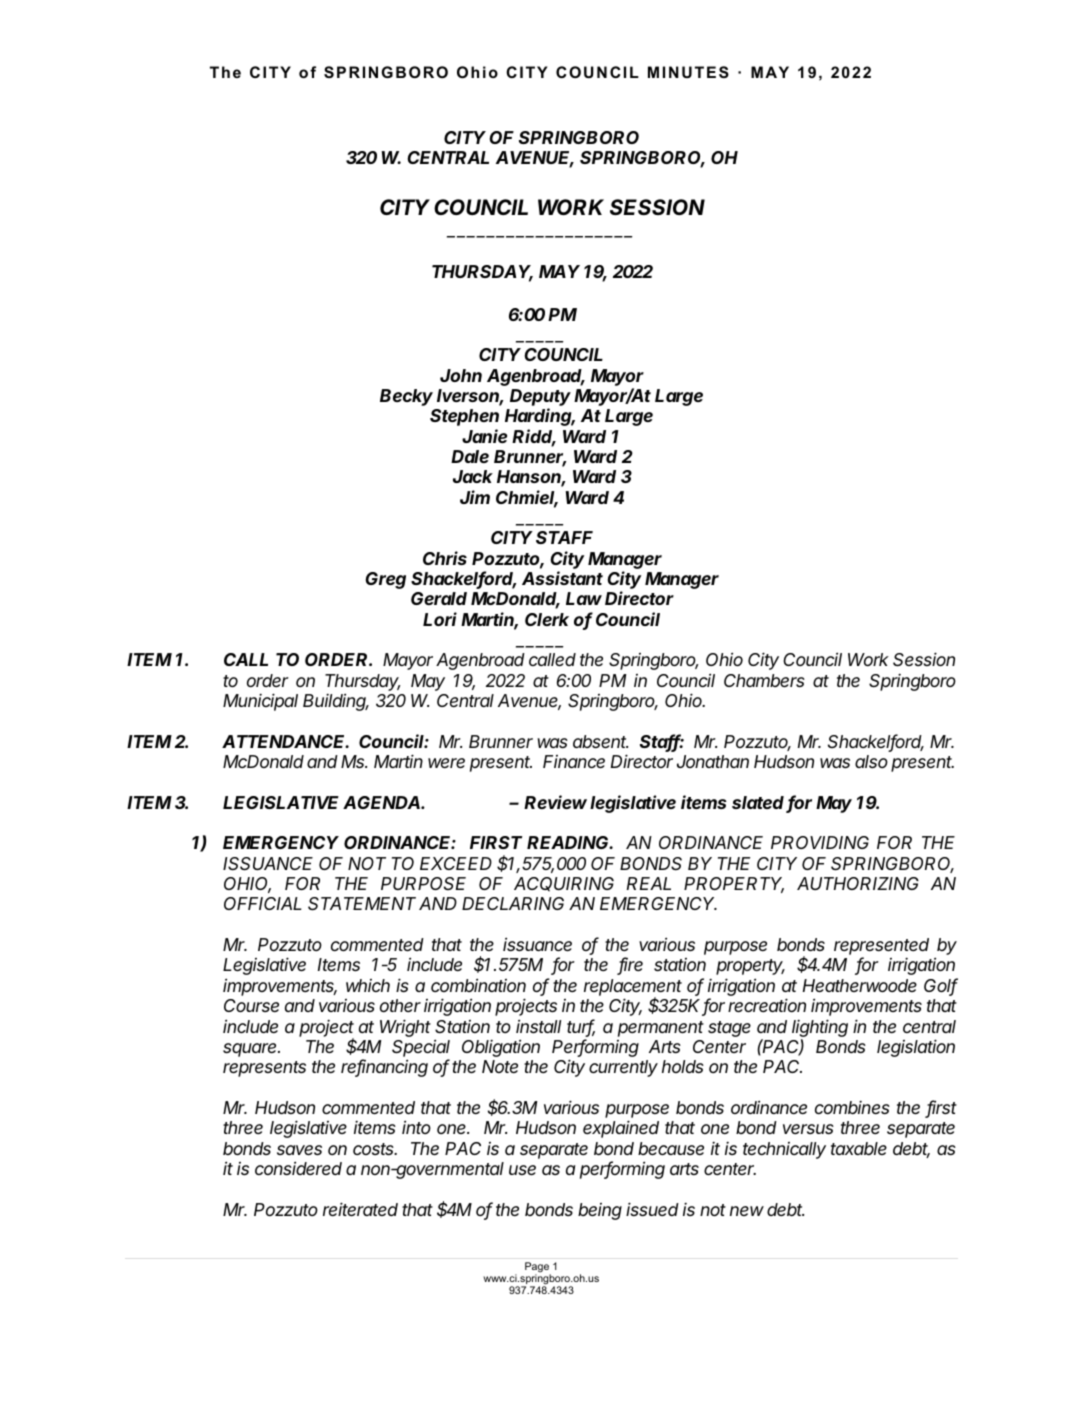  What do you see at coordinates (600, 1211) in the image?
I see `being` at bounding box center [600, 1211].
